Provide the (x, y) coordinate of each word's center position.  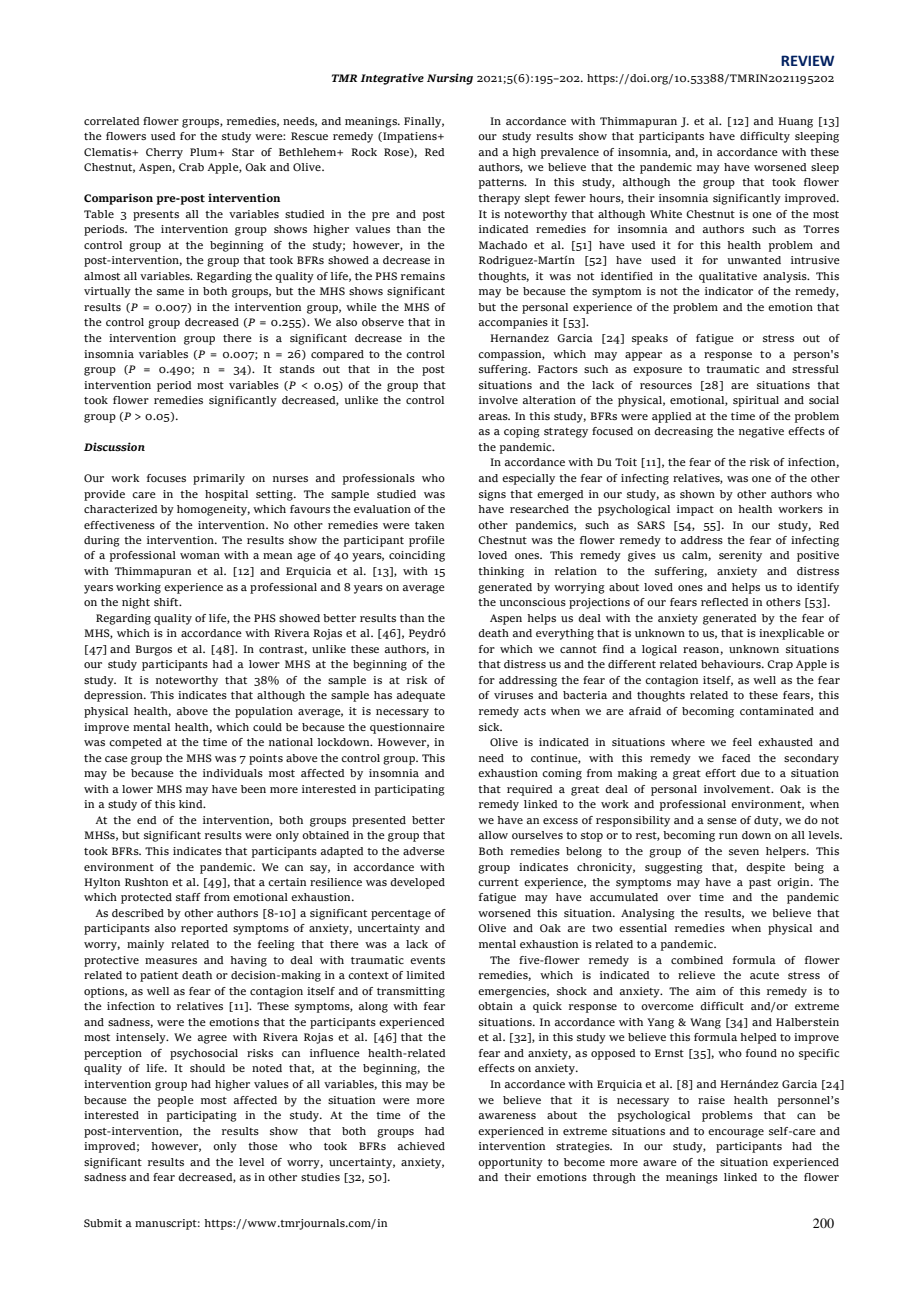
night (136, 603)
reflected (725, 602)
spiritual (756, 401)
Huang (795, 122)
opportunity (510, 1163)
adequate (421, 696)
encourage (736, 1133)
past (760, 884)
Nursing (450, 79)
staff (188, 897)
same (170, 292)
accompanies (513, 323)
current (498, 882)
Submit (103, 1223)
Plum (205, 152)
